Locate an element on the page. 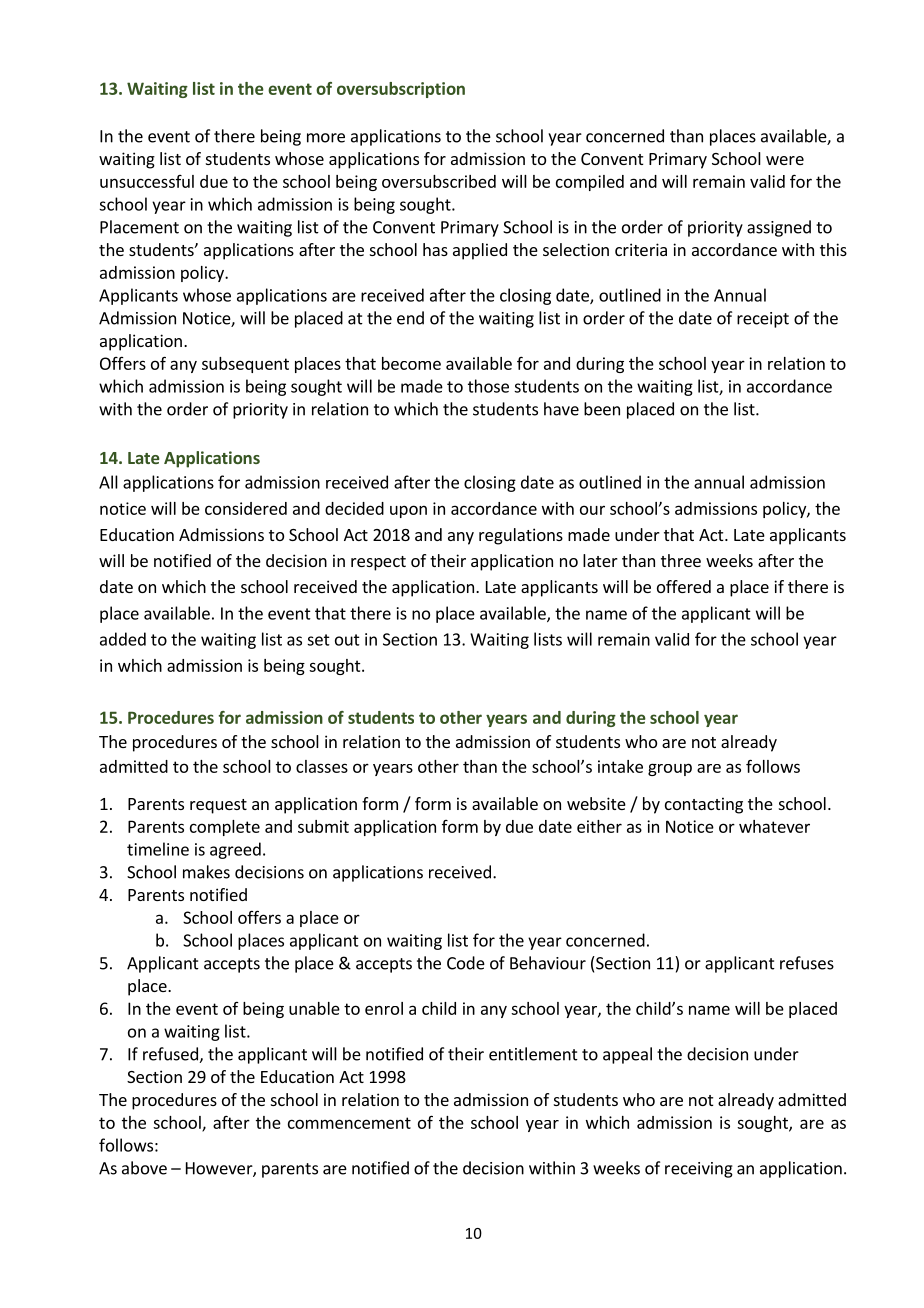  oversubscribed is located at coordinates (439, 181).
